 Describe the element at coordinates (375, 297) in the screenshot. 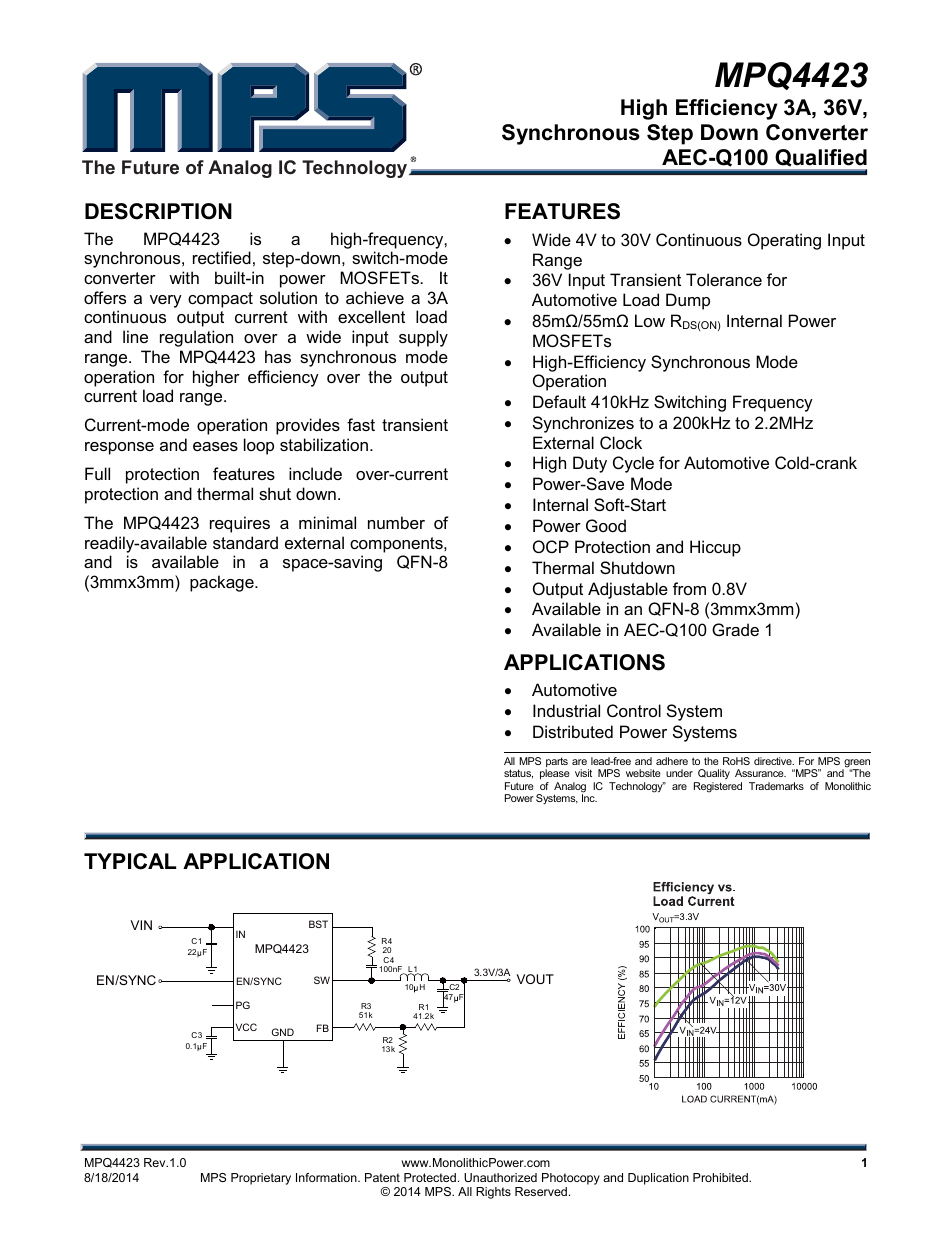

I see `achieve` at that location.
